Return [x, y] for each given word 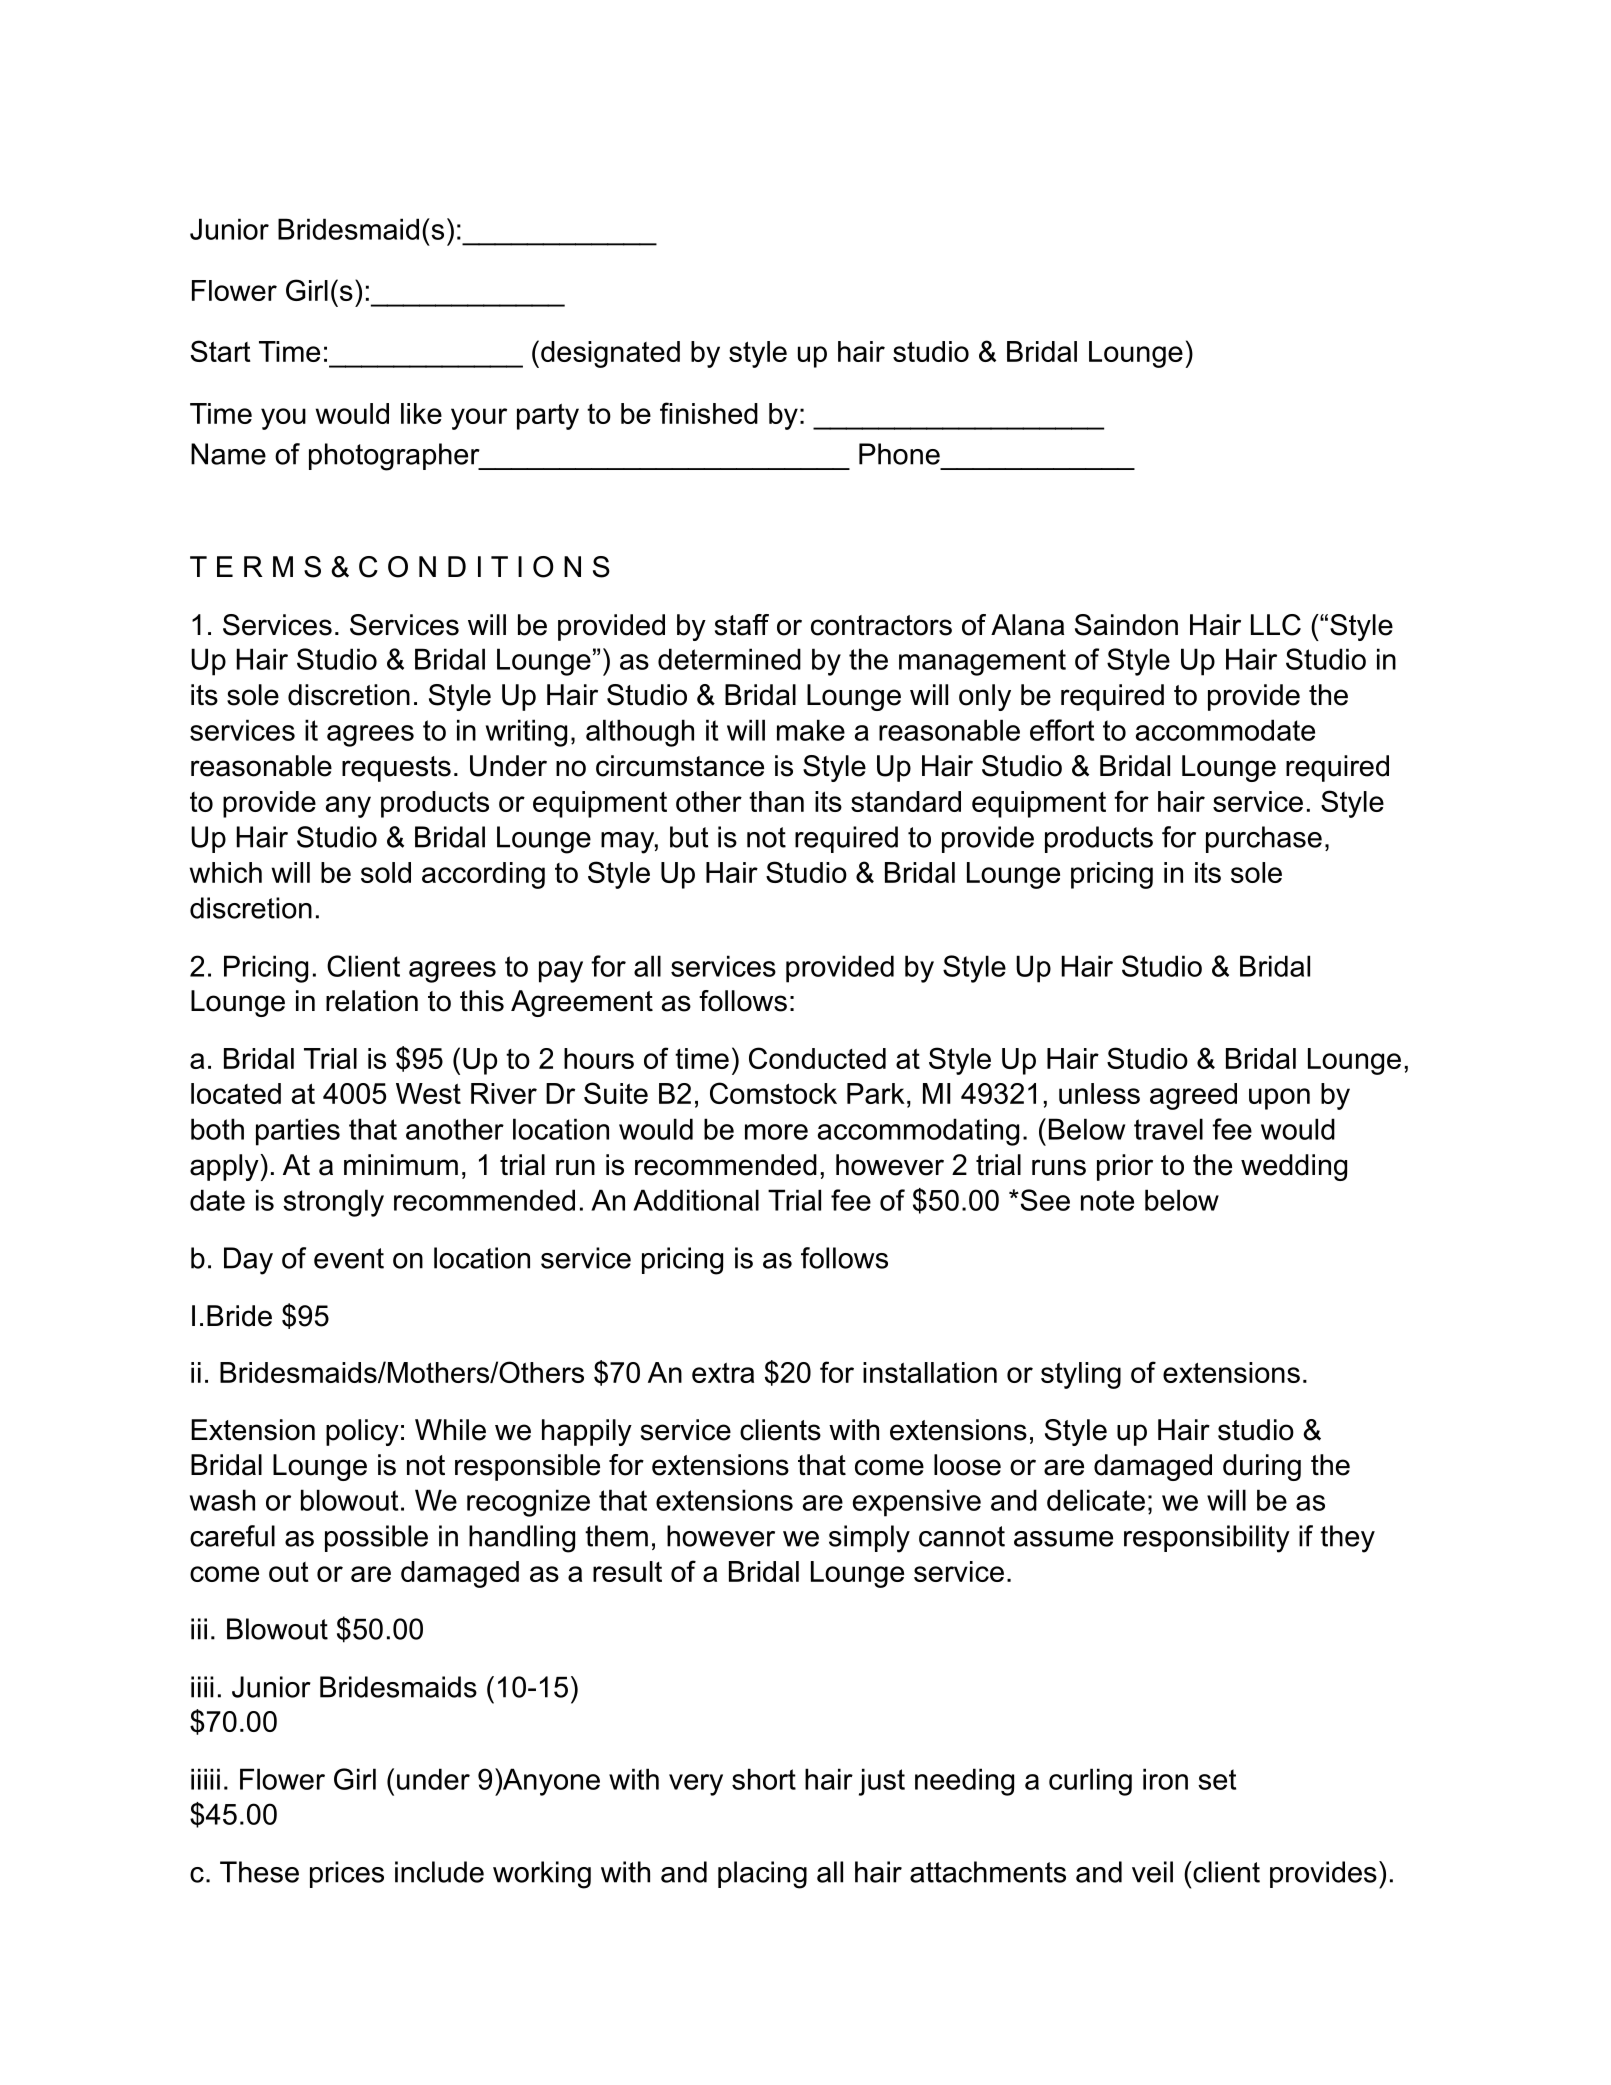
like [421, 413]
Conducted [817, 1058]
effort [1062, 730]
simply [869, 1539]
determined [729, 659]
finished [709, 413]
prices [347, 1874]
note [1107, 1200]
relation [372, 1001]
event [349, 1258]
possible [376, 1538]
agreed [1193, 1096]
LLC [1276, 625]
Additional [696, 1200]
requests [396, 769]
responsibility [1207, 1539]
